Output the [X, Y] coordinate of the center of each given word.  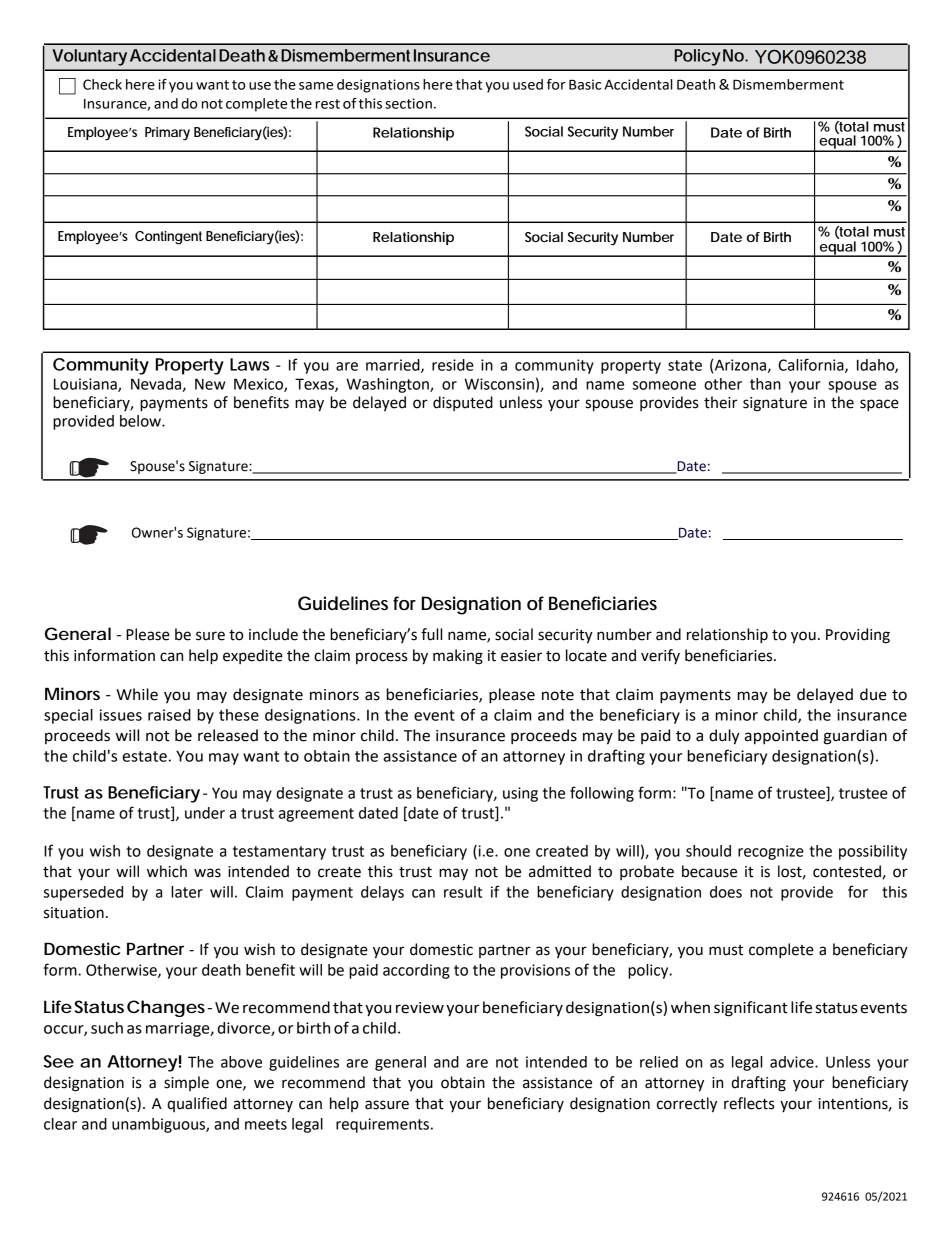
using [520, 794]
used [528, 84]
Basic [585, 84]
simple [186, 1083]
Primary [167, 134]
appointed [781, 737]
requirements [382, 1125]
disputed [463, 403]
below [141, 421]
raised [169, 715]
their [721, 402]
